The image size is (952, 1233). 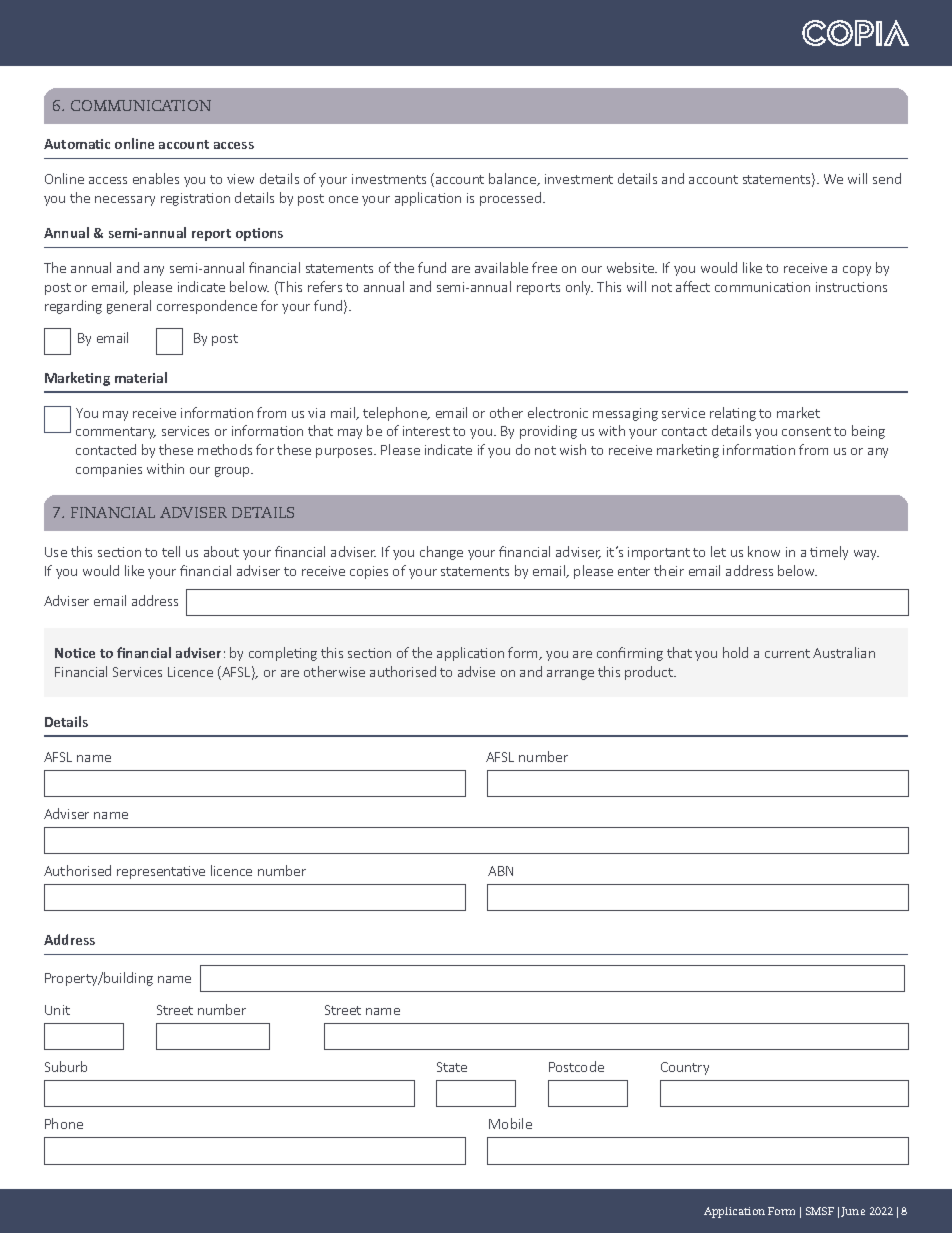 What do you see at coordinates (510, 1123) in the image?
I see `Mobile` at bounding box center [510, 1123].
